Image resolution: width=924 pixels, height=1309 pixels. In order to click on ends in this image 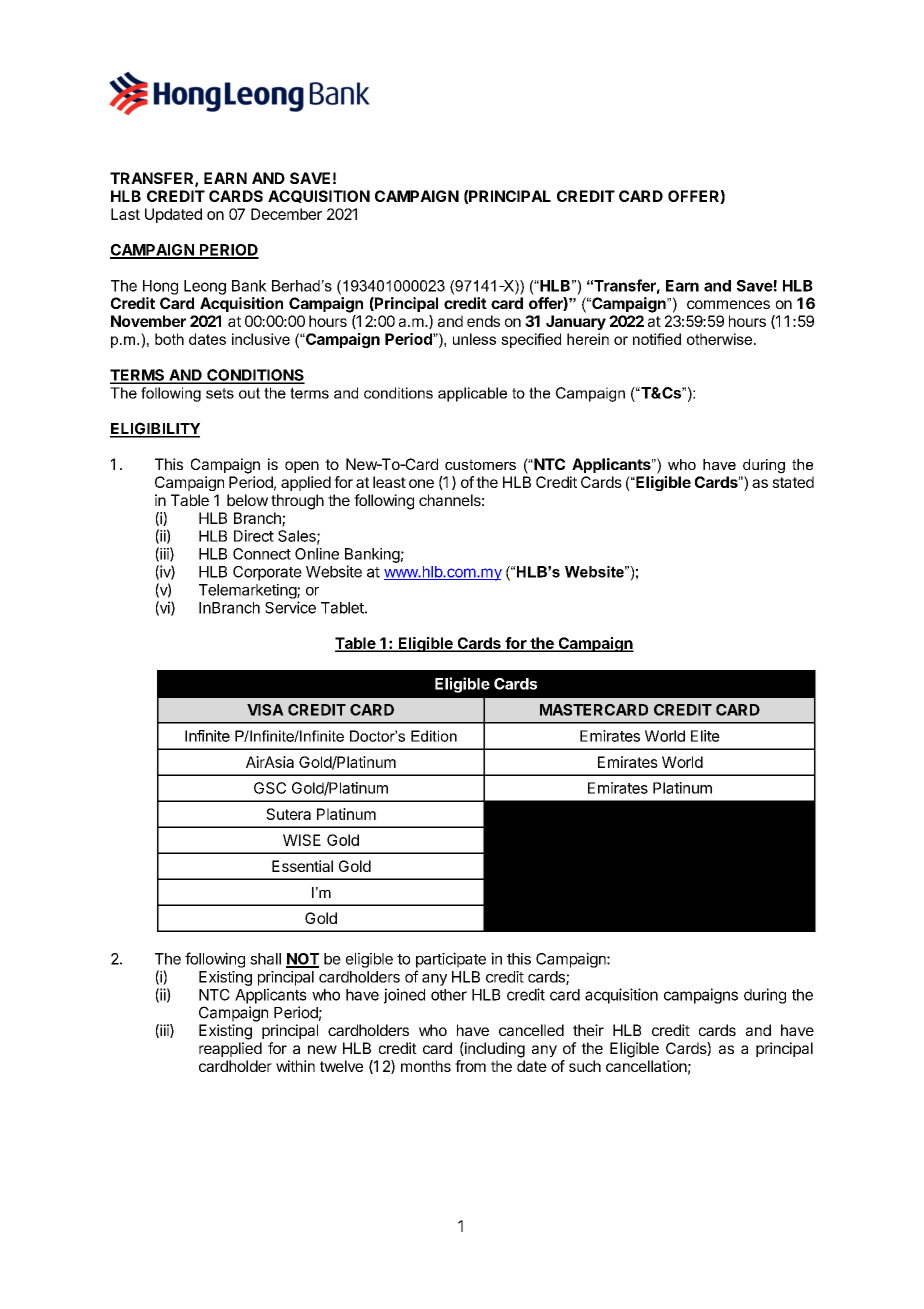, I will do `click(483, 321)`.
